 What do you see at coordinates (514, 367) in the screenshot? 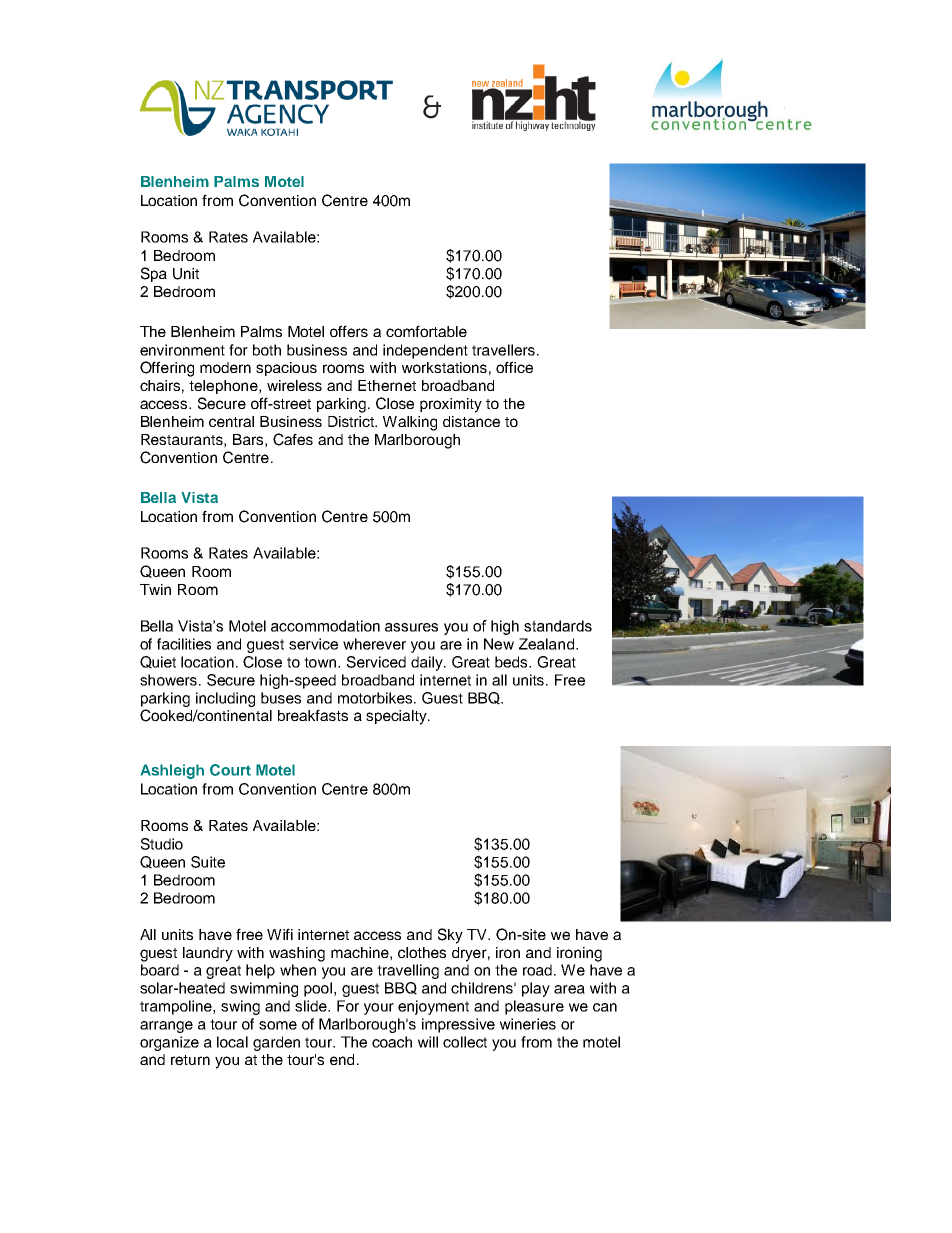
I see `office` at bounding box center [514, 367].
